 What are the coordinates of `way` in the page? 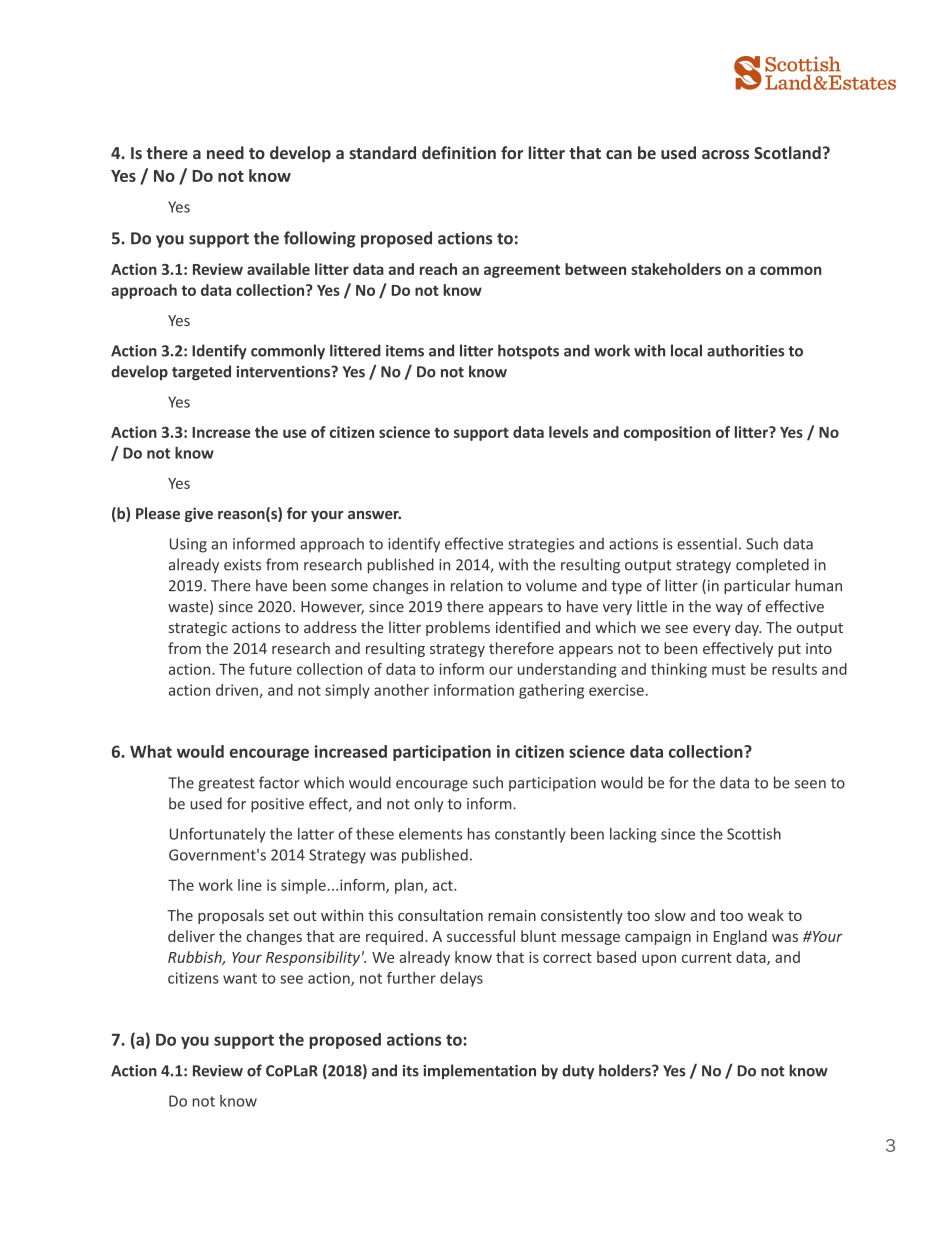 It's located at (729, 609).
